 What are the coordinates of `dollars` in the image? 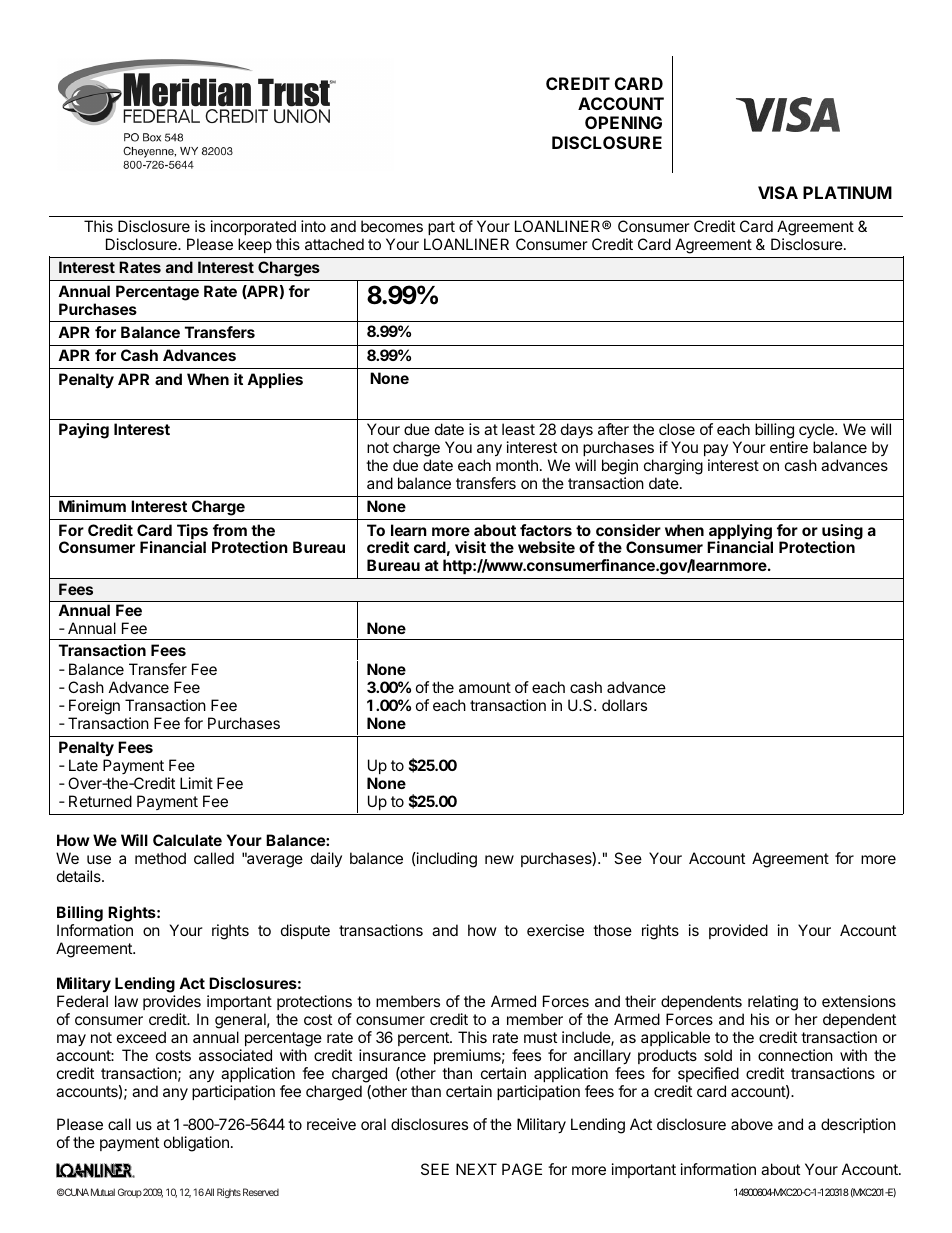 It's located at (624, 705).
